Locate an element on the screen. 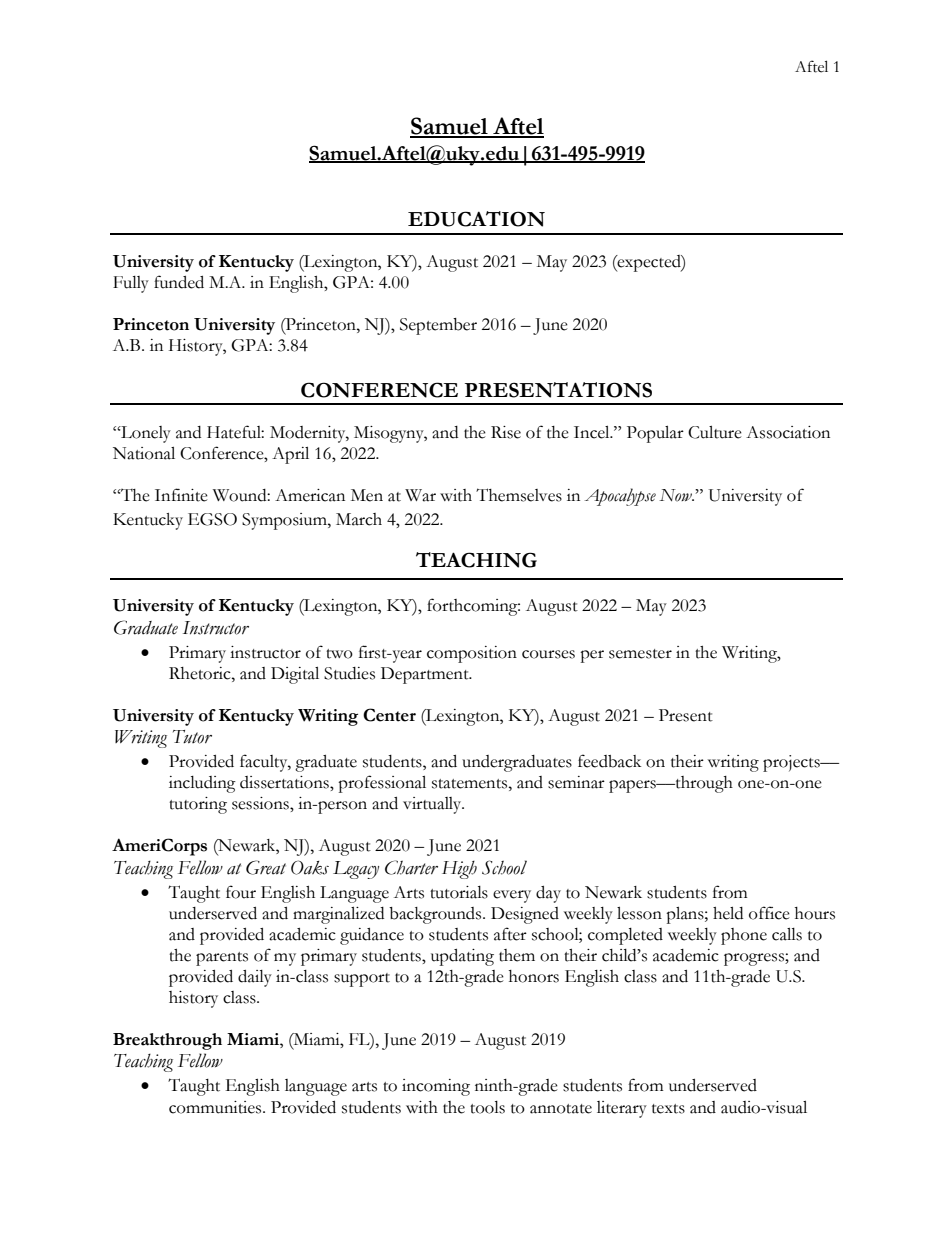 This screenshot has height=1233, width=952. Infinite is located at coordinates (181, 495).
